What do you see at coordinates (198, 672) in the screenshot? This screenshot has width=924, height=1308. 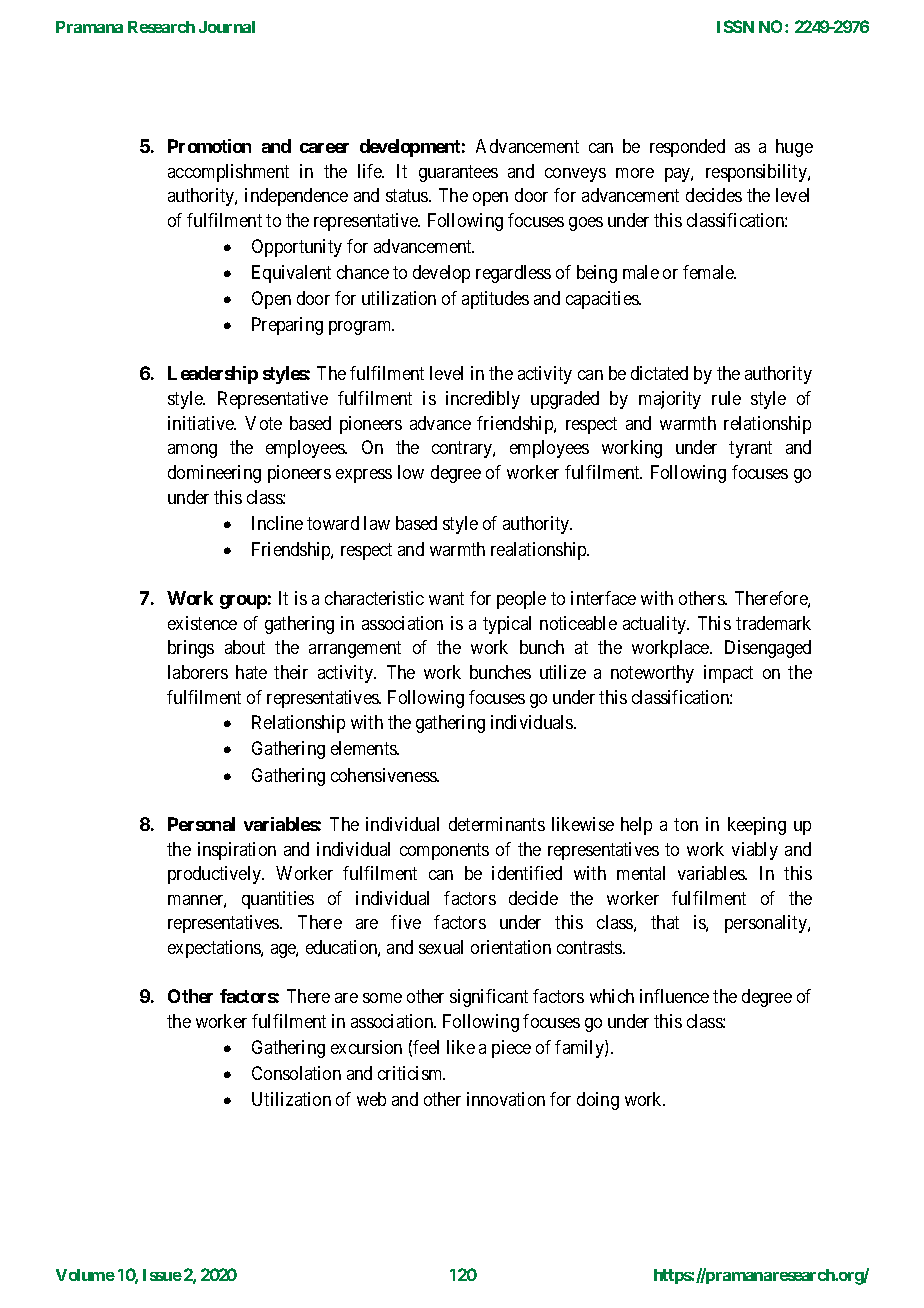 I see `laborers` at bounding box center [198, 672].
